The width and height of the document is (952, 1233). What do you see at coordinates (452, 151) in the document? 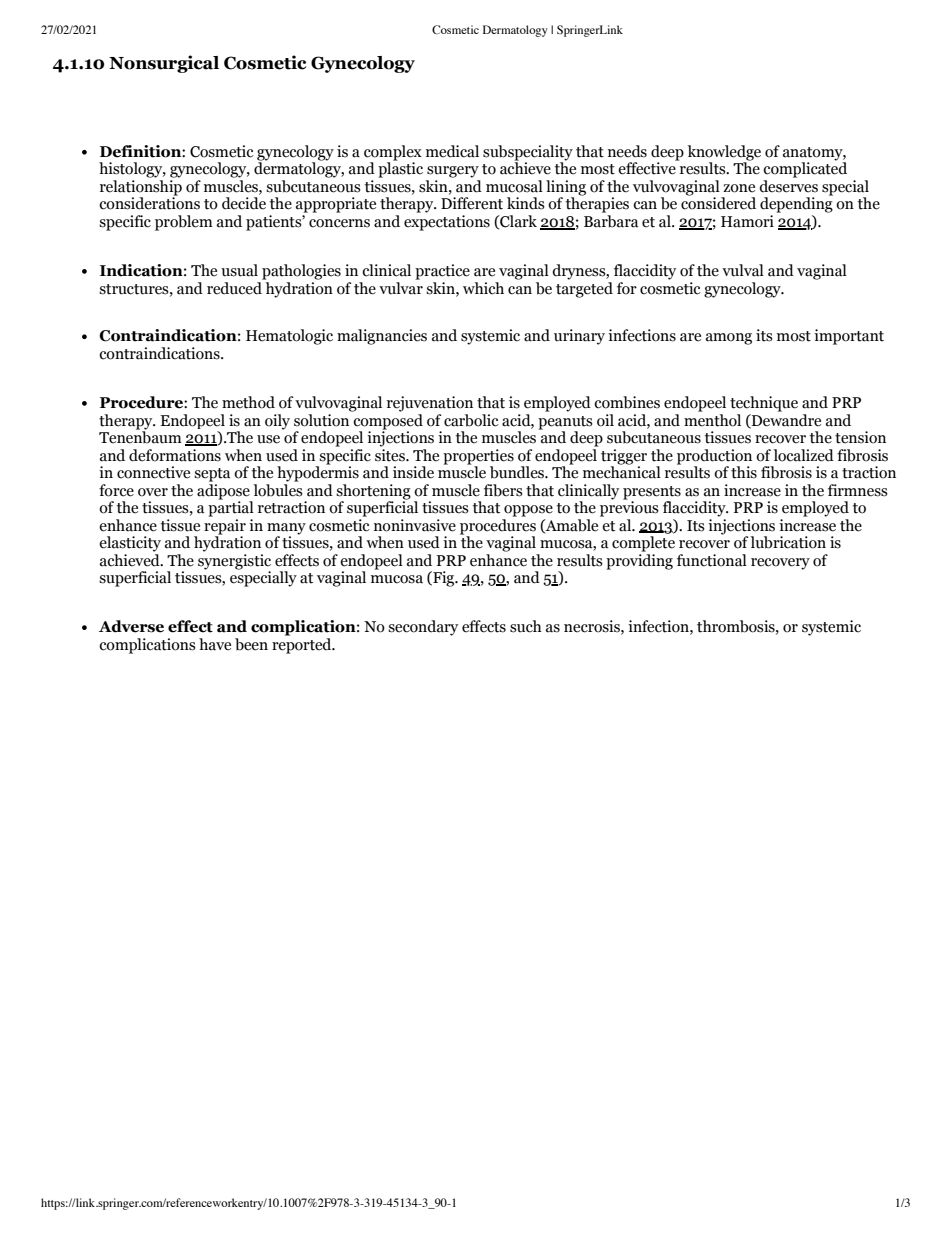
I see `medical` at bounding box center [452, 151].
